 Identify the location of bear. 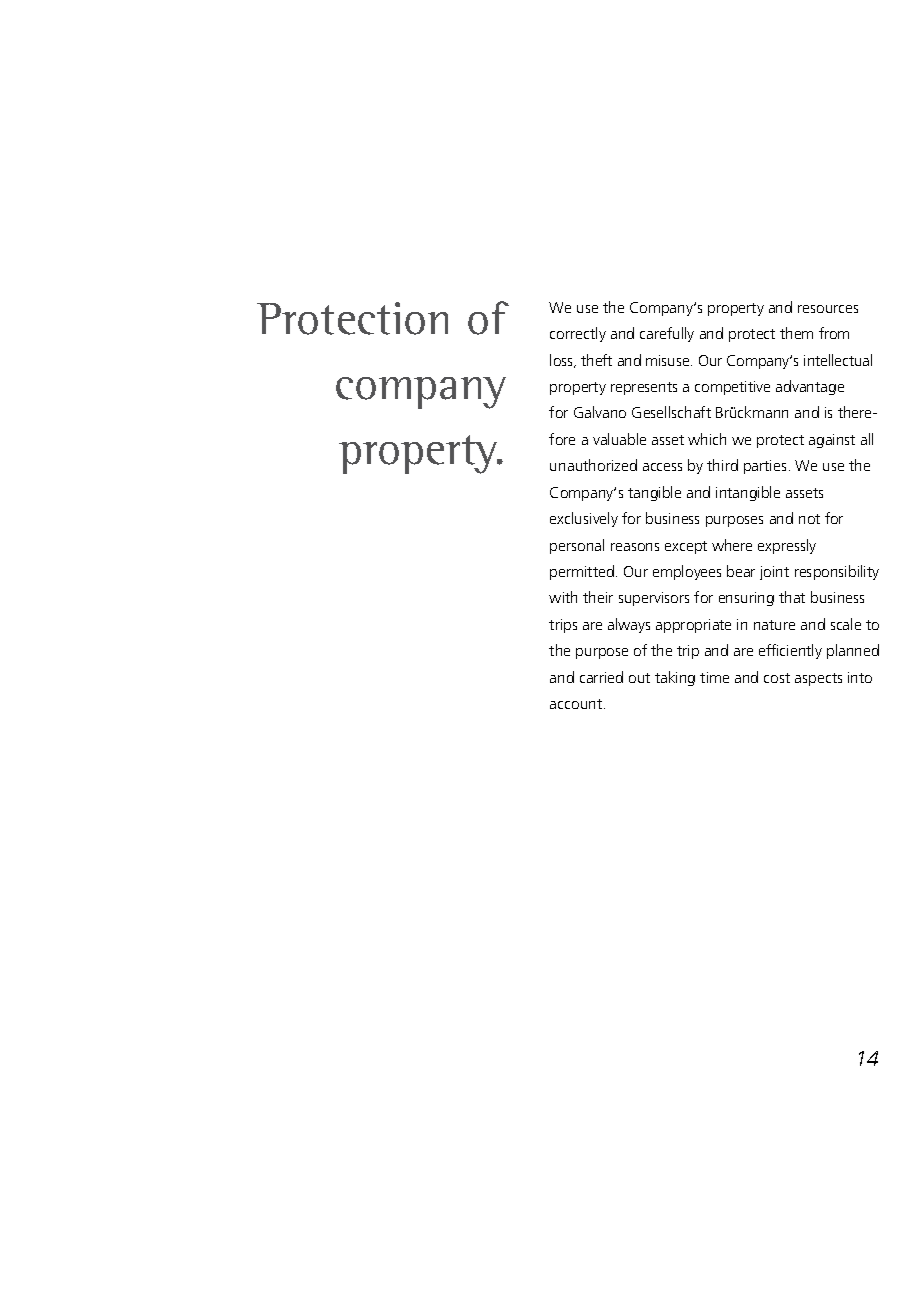
(741, 571).
